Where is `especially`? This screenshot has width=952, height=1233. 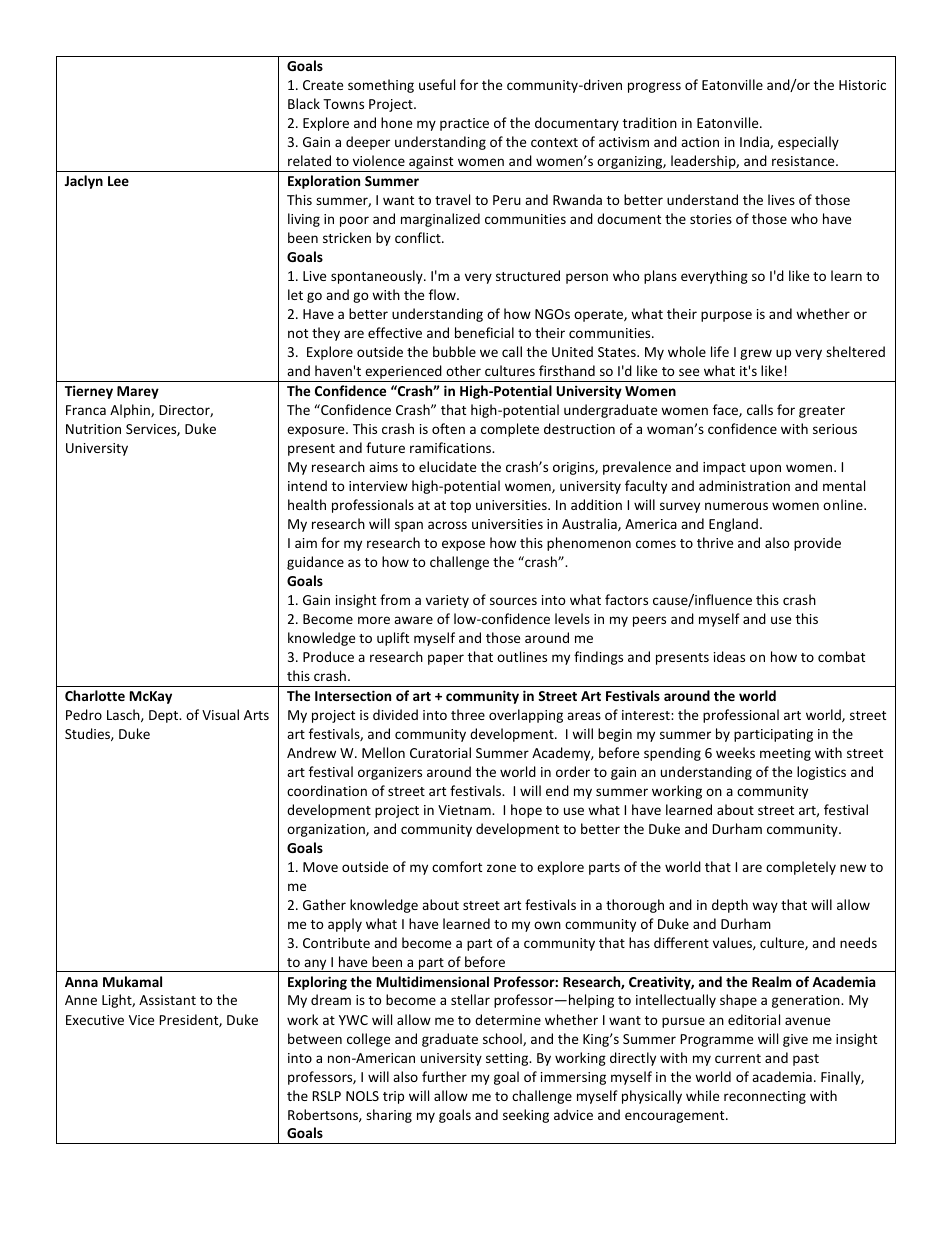 especially is located at coordinates (808, 143).
